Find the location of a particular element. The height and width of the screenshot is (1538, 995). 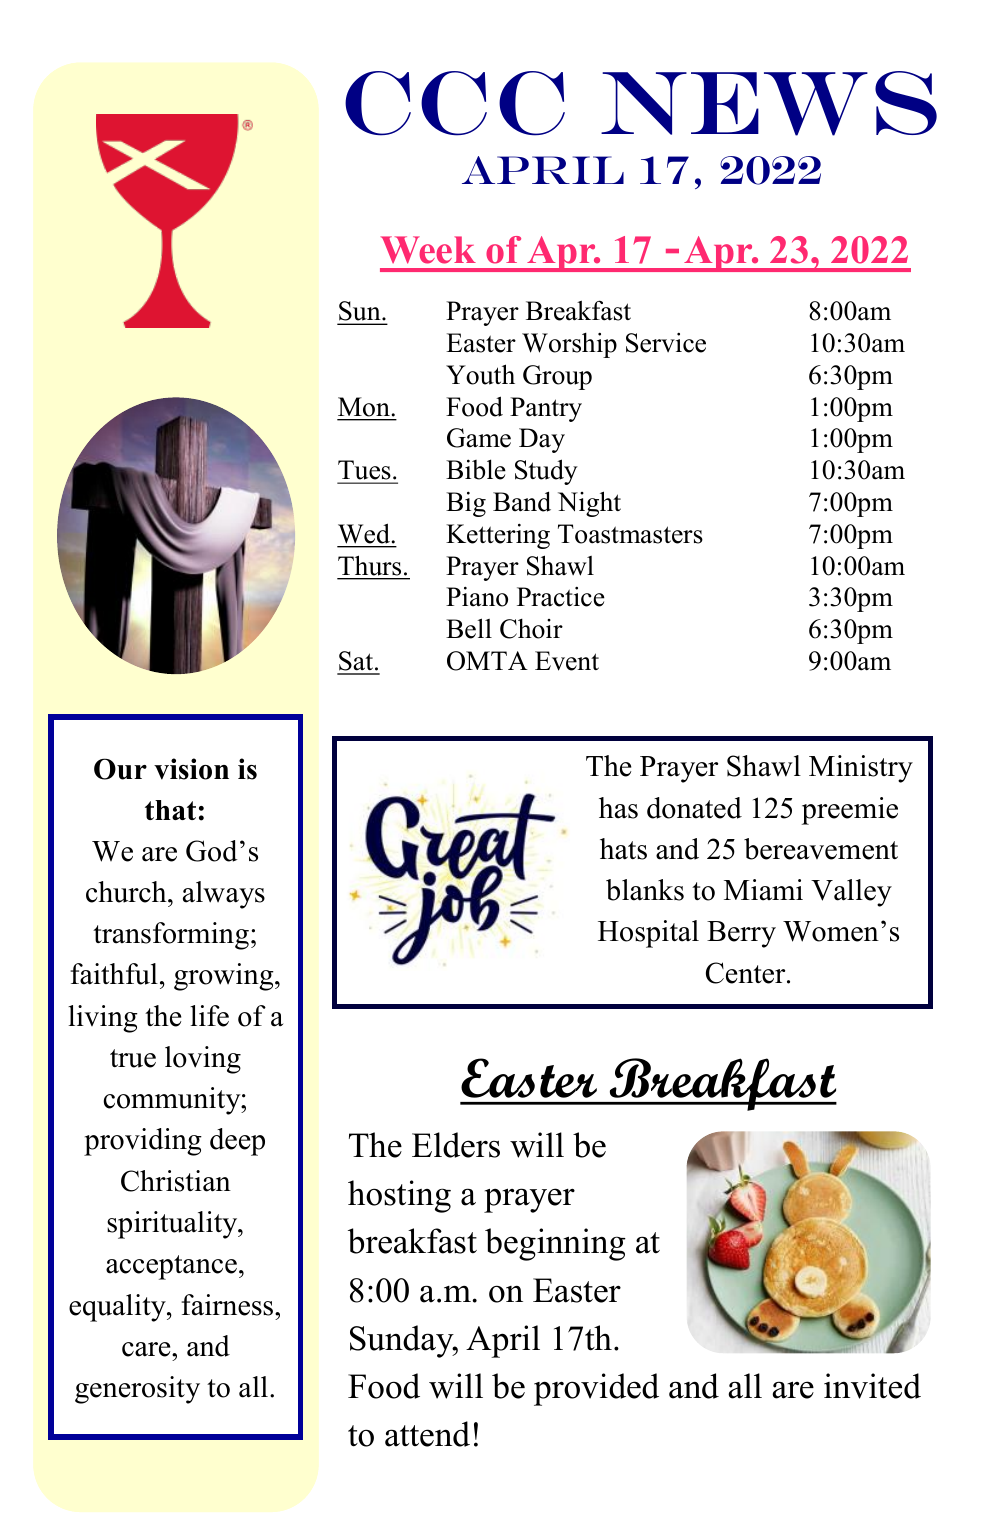

Ministry is located at coordinates (861, 769).
